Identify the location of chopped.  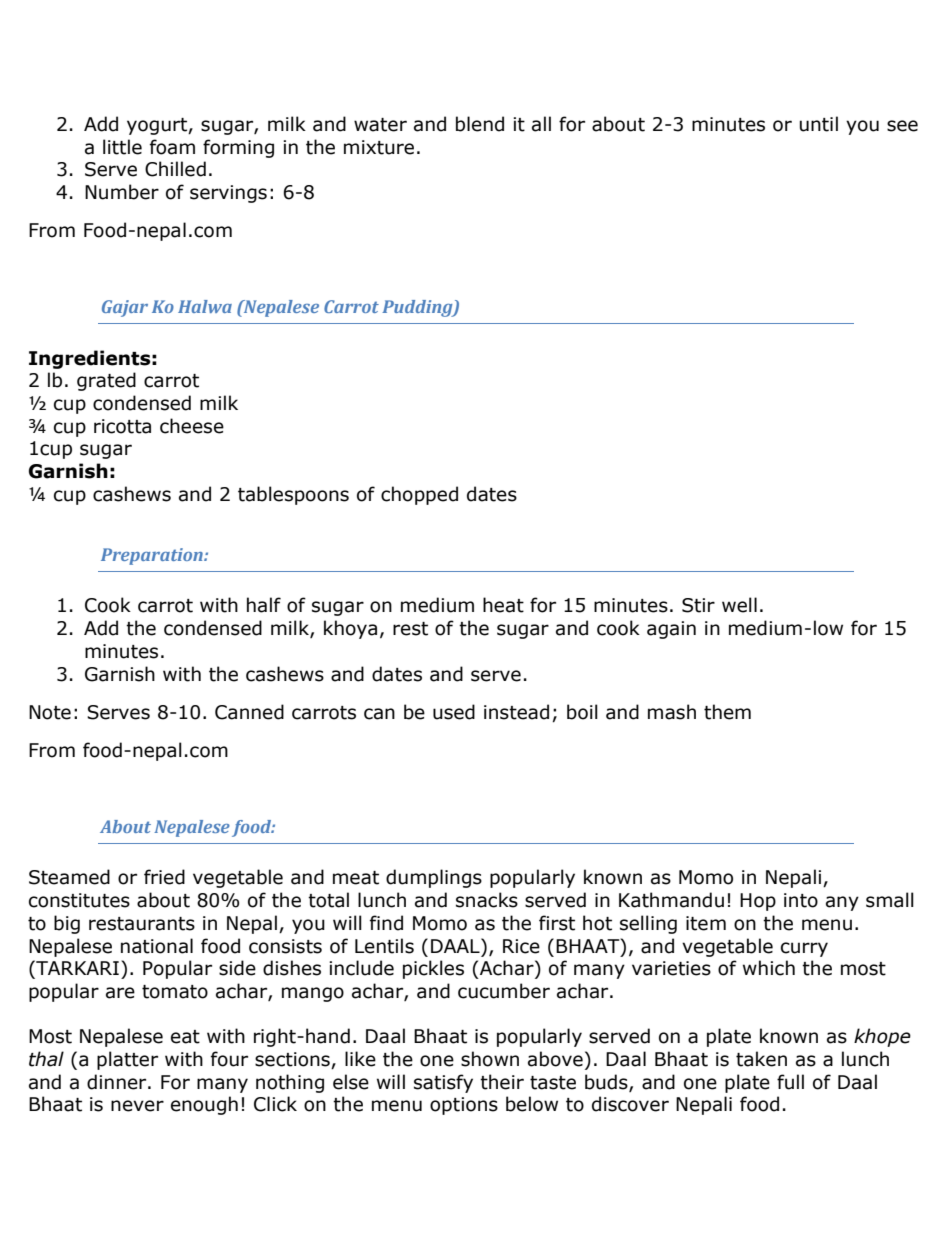
(419, 495).
